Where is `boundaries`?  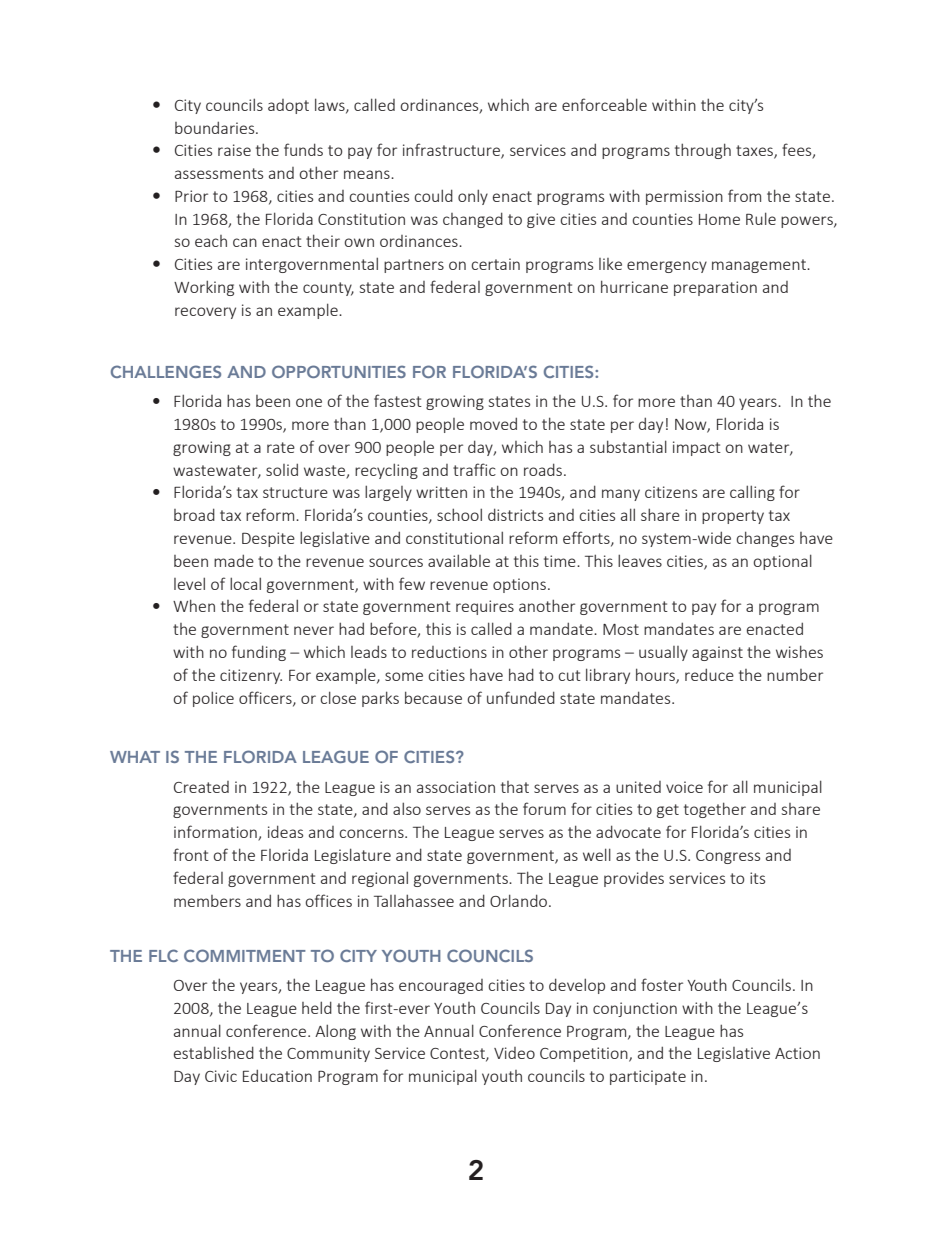
boundaries is located at coordinates (216, 127).
